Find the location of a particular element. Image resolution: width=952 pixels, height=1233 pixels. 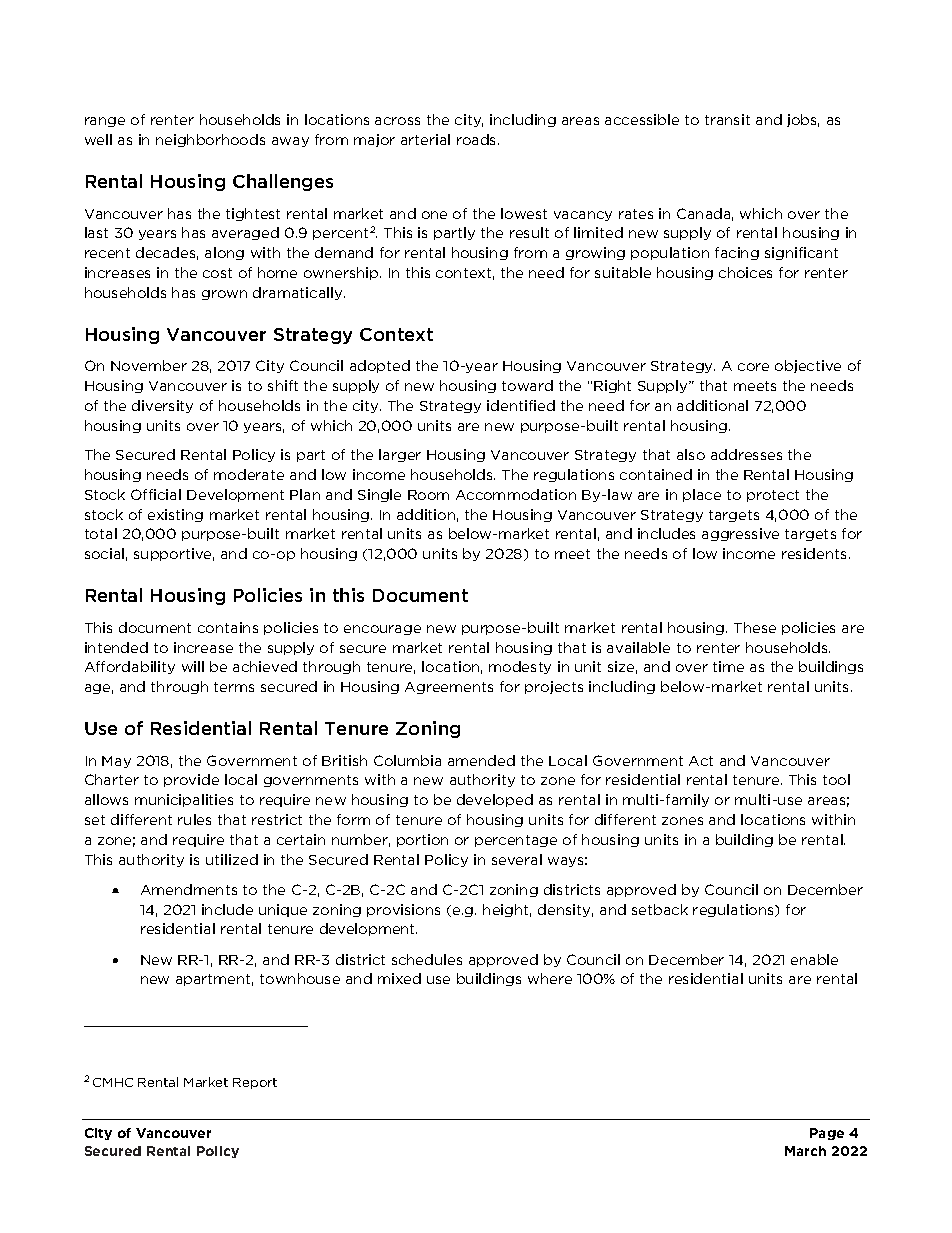

neighborhoods is located at coordinates (210, 140).
